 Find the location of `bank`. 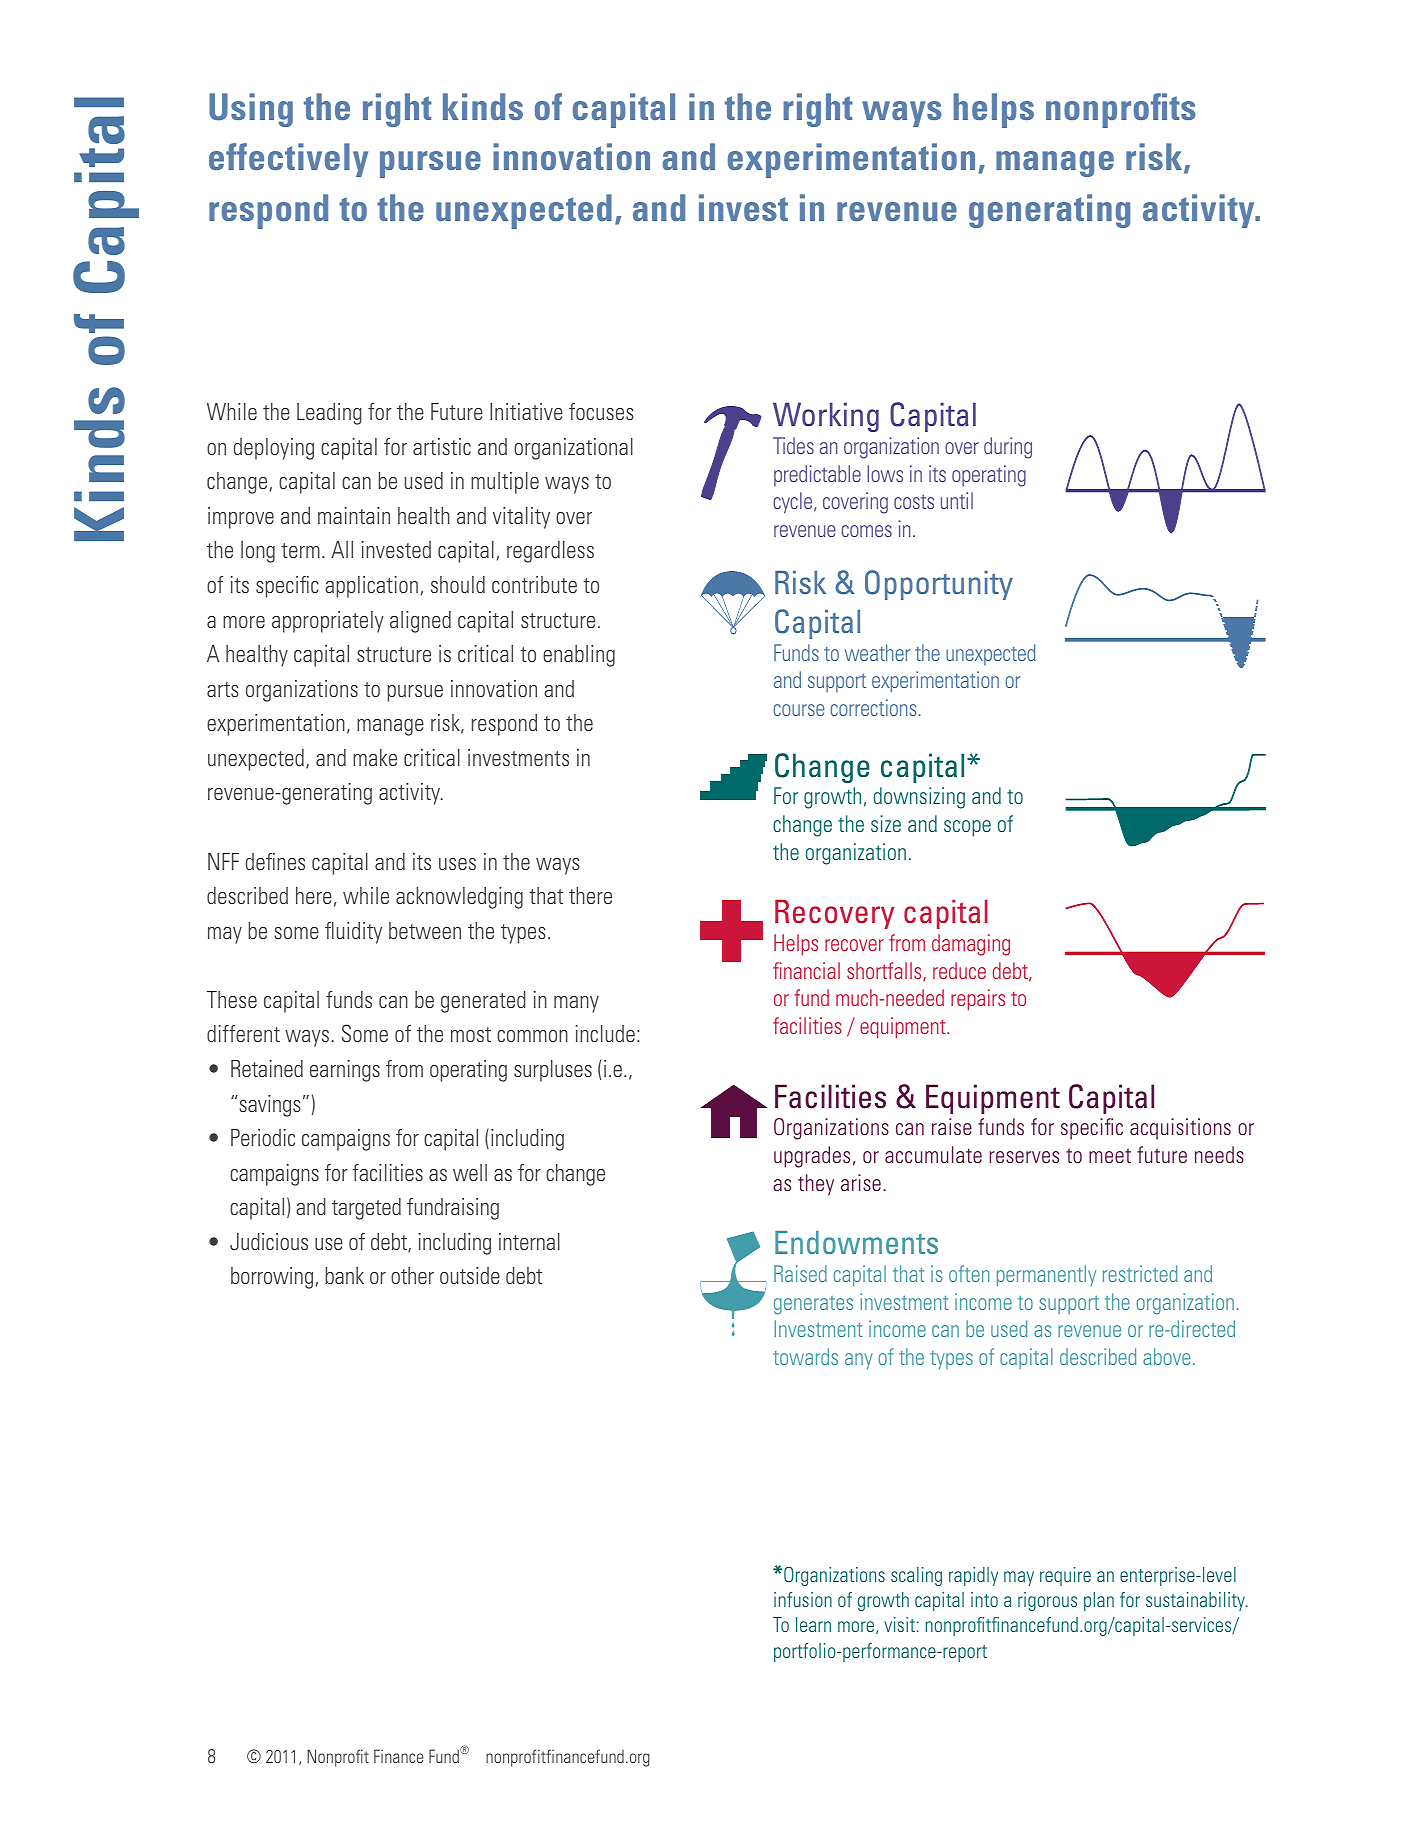

bank is located at coordinates (344, 1275).
